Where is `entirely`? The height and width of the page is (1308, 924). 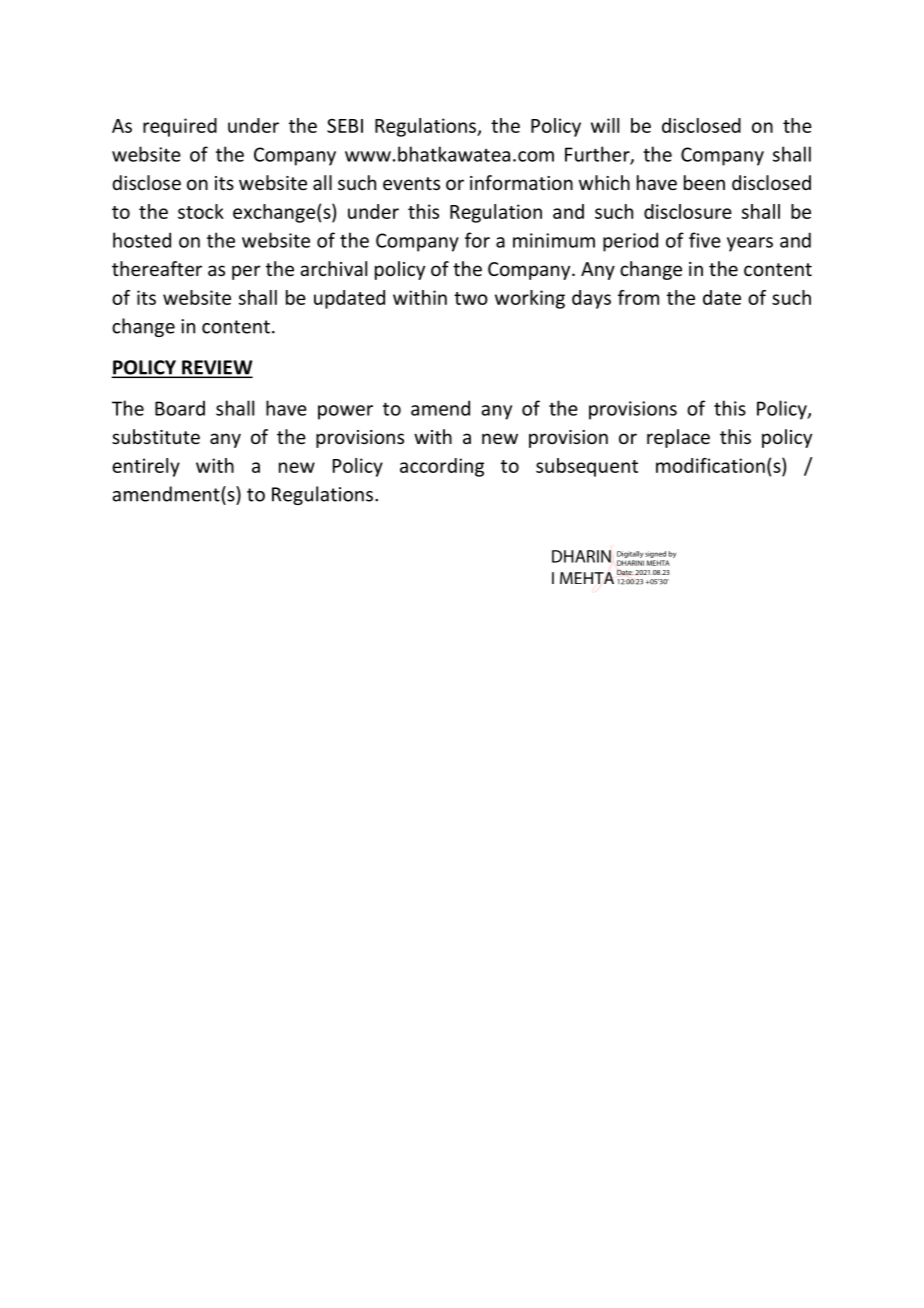 entirely is located at coordinates (146, 467).
